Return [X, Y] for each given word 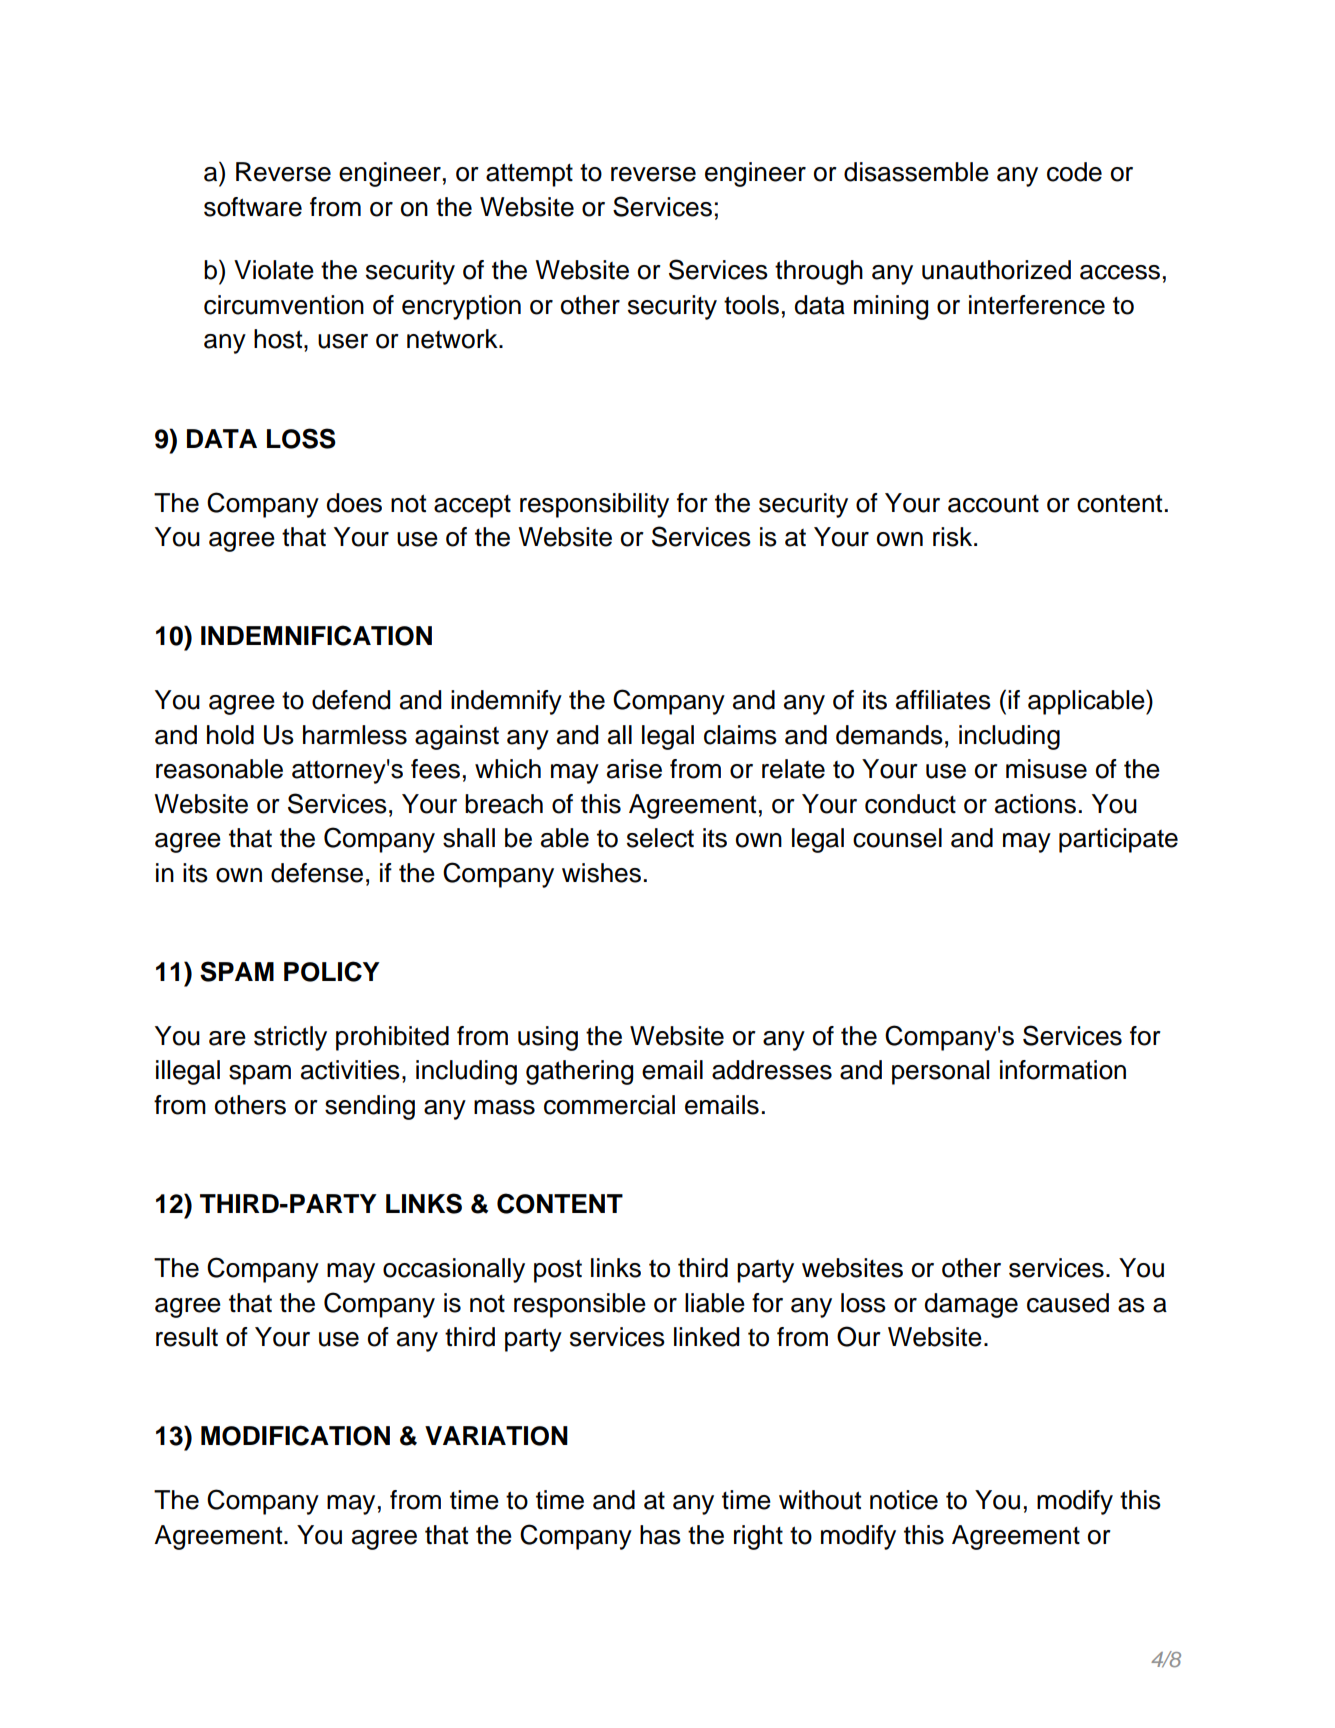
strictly [290, 1038]
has [660, 1535]
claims [740, 735]
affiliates [943, 700]
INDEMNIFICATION [316, 635]
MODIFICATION [295, 1435]
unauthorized [996, 270]
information [1063, 1070]
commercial [609, 1105]
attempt [529, 175]
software [253, 207]
